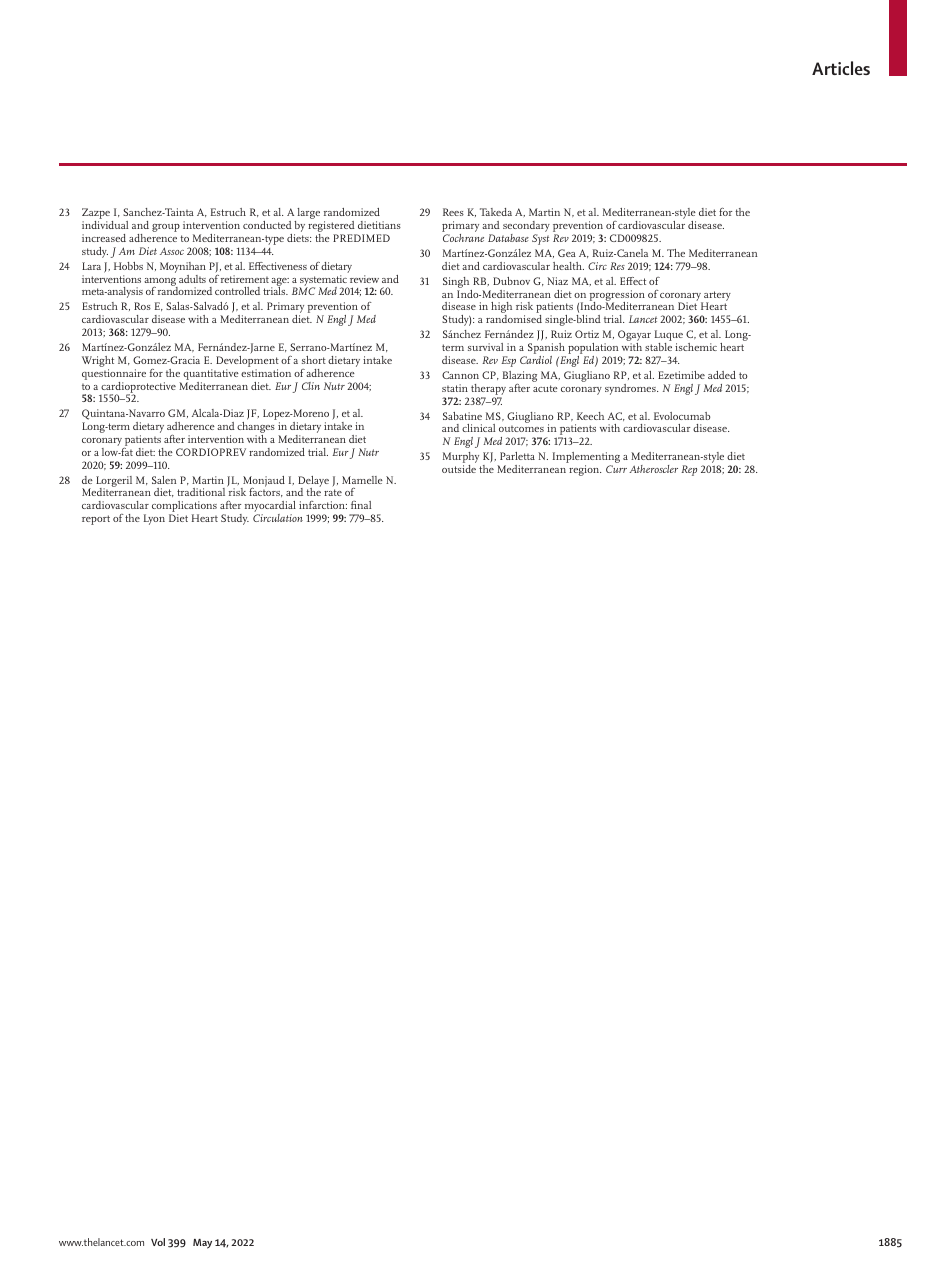 Image resolution: width=952 pixels, height=1279 pixels. I want to click on Articles, so click(841, 68).
